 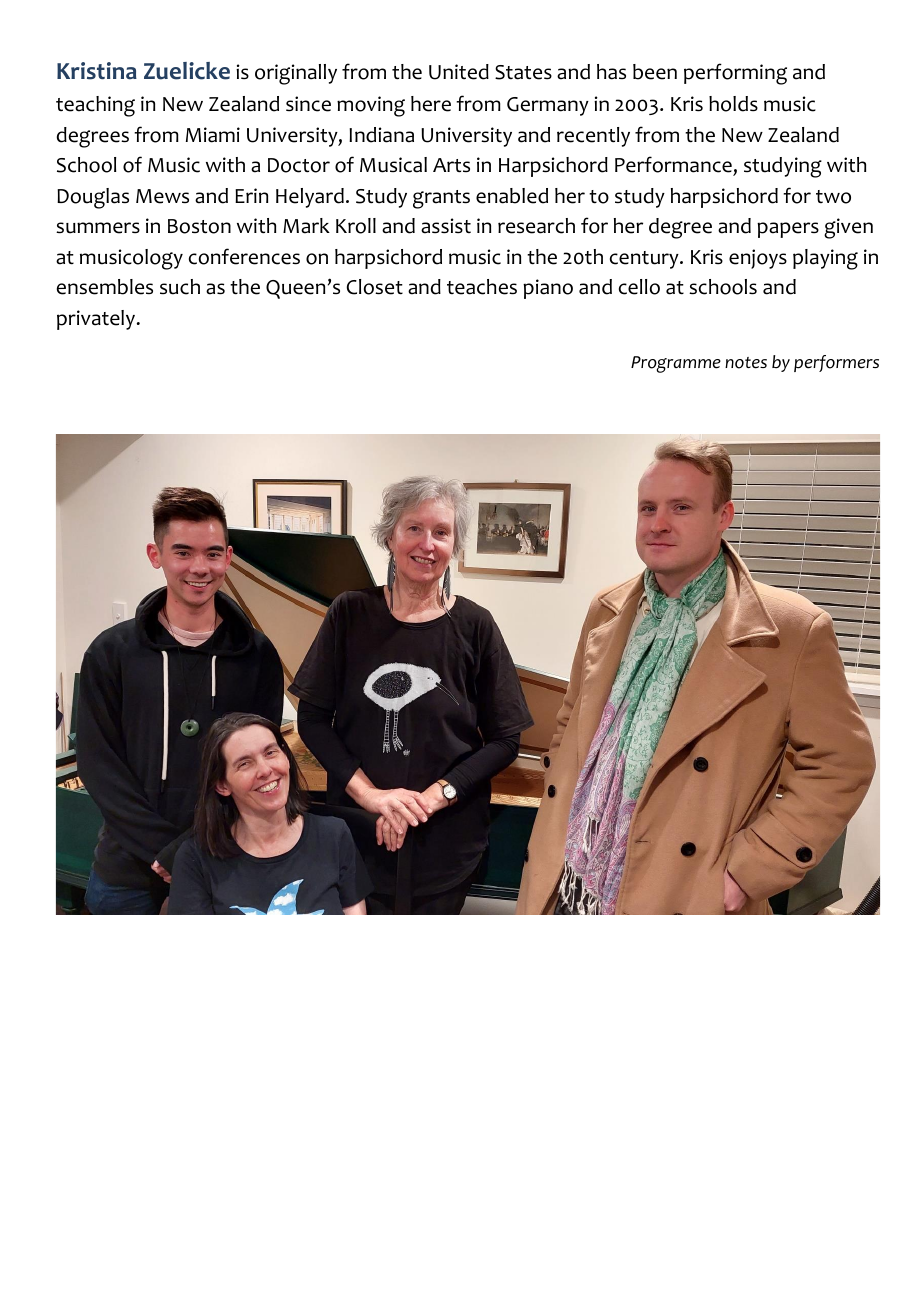 What do you see at coordinates (296, 74) in the image?
I see `originally` at bounding box center [296, 74].
